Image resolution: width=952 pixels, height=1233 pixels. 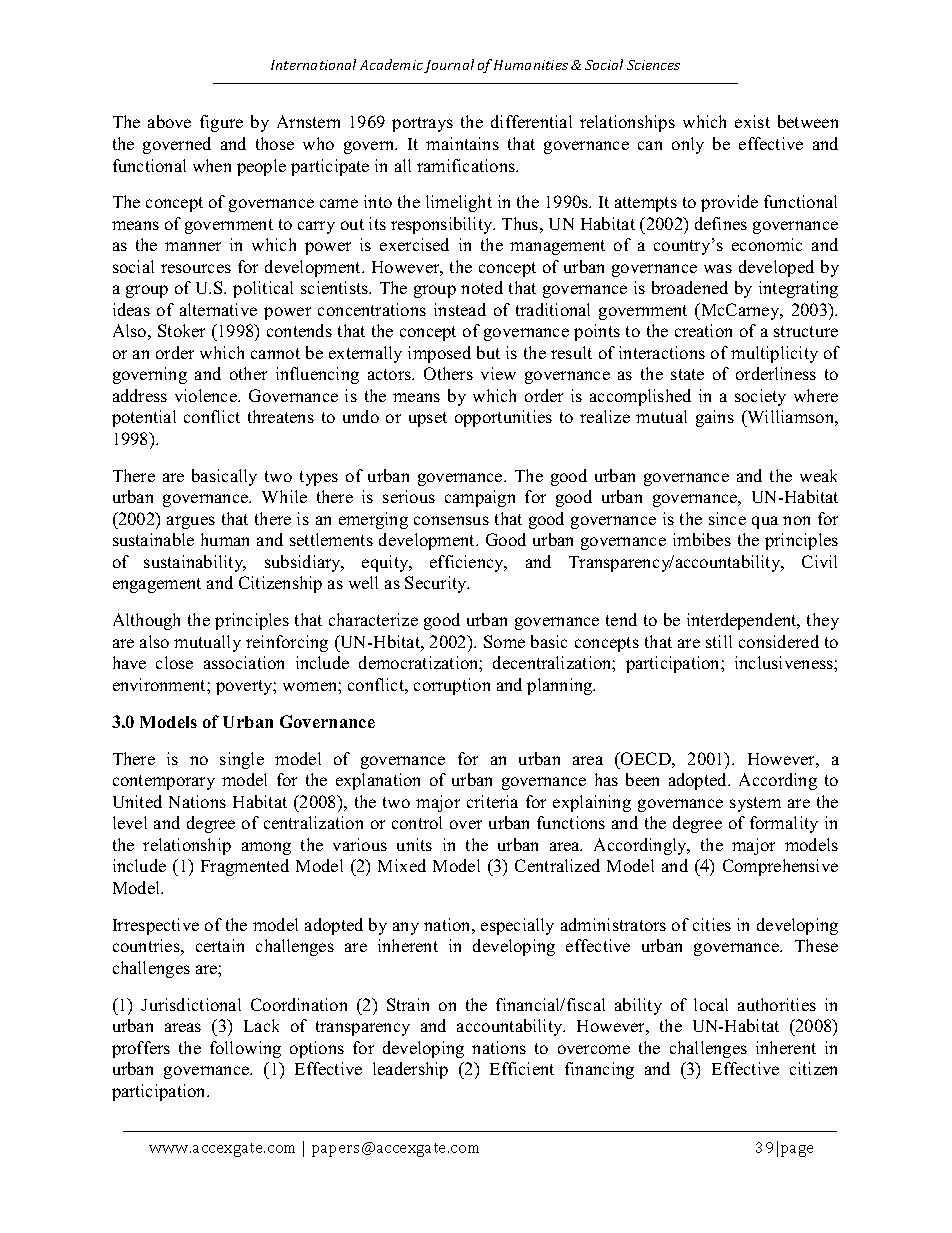 What do you see at coordinates (242, 760) in the page?
I see `single` at bounding box center [242, 760].
